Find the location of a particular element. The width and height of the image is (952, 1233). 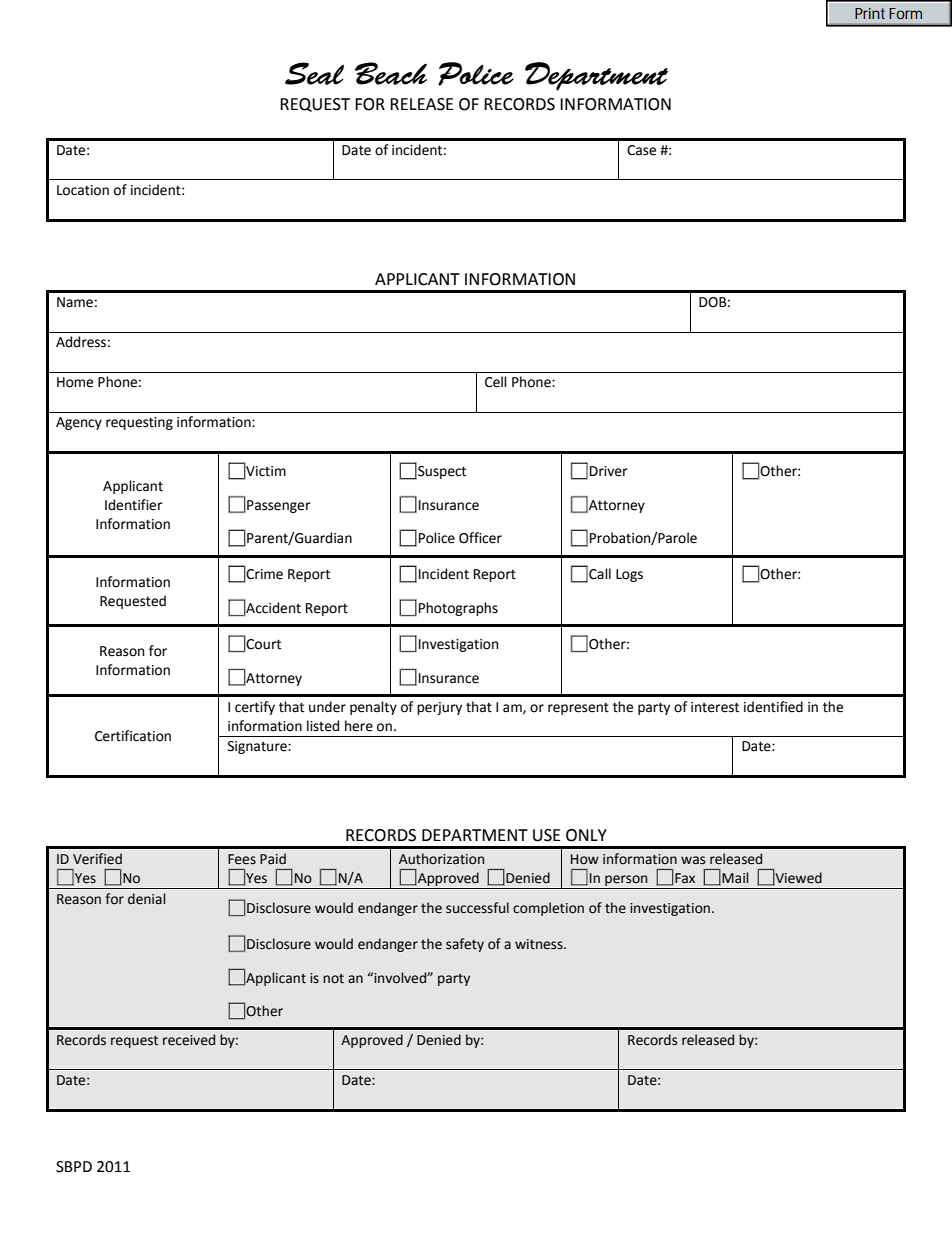

Location is located at coordinates (83, 190).
